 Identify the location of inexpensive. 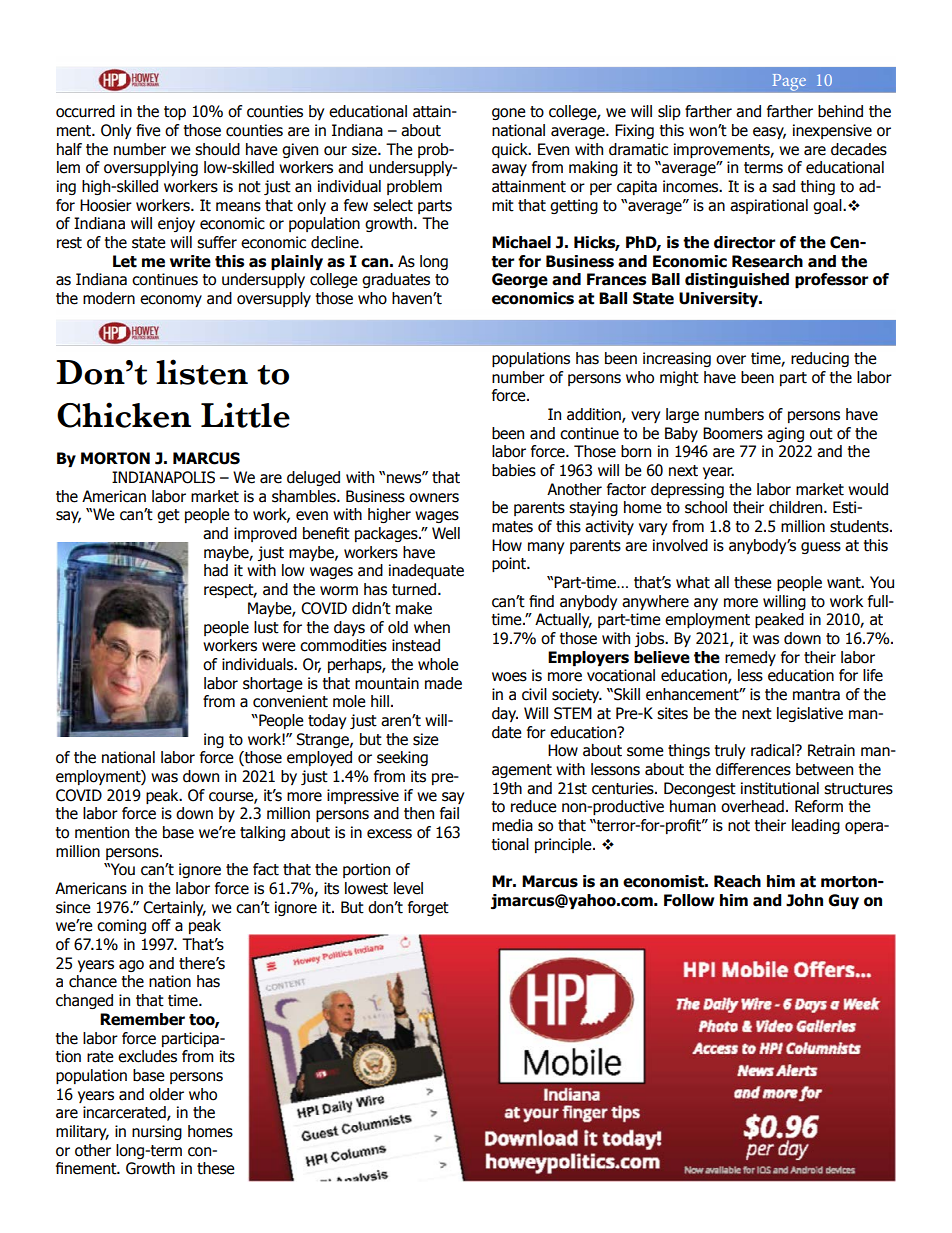
(832, 131).
